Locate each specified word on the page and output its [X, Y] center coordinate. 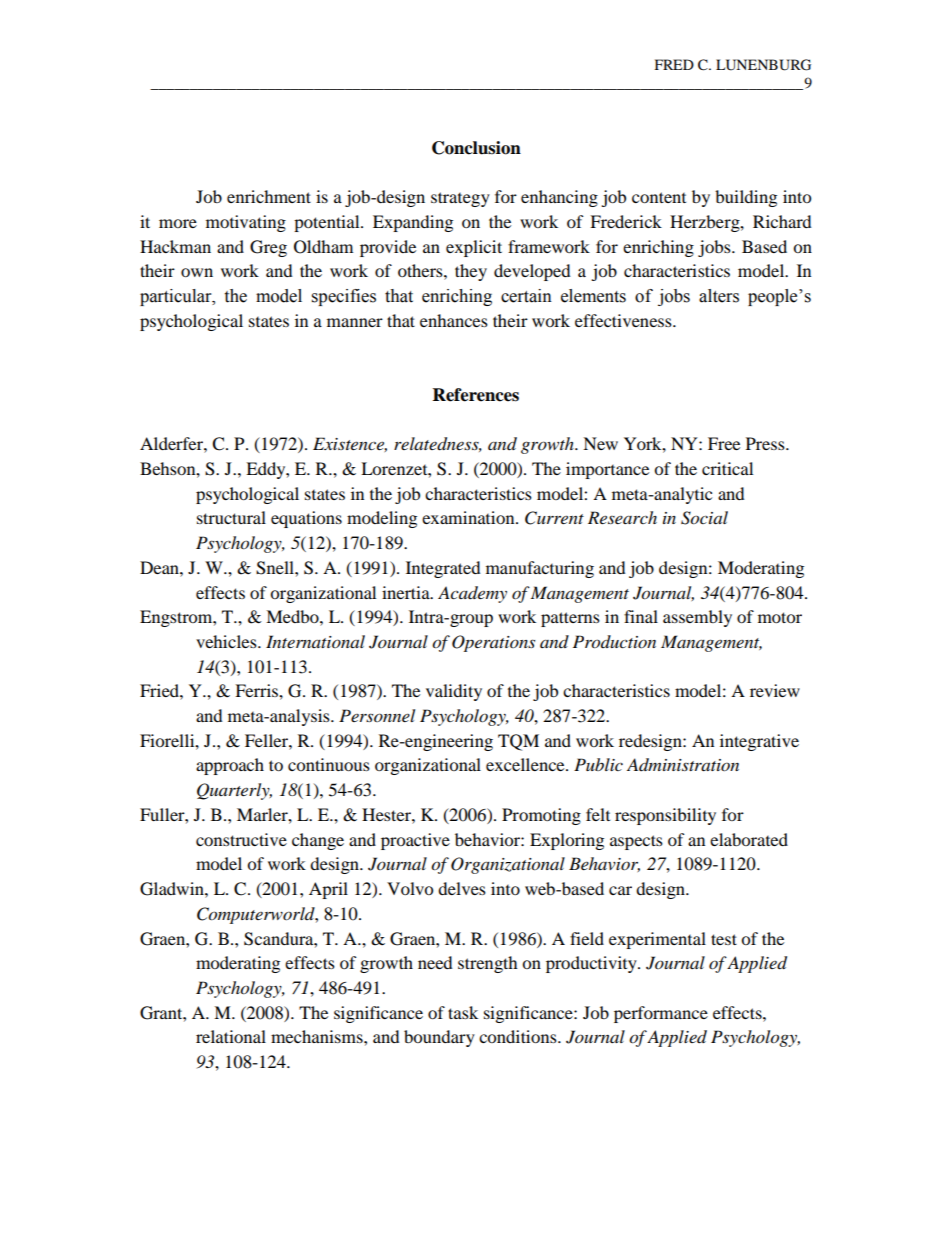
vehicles [227, 641]
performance [661, 1014]
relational [231, 1036]
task [463, 1012]
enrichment [269, 196]
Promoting [541, 816]
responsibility [665, 816]
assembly [697, 618]
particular [177, 297]
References [476, 395]
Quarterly [234, 791]
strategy [460, 199]
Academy [472, 594]
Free [724, 443]
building [746, 198]
